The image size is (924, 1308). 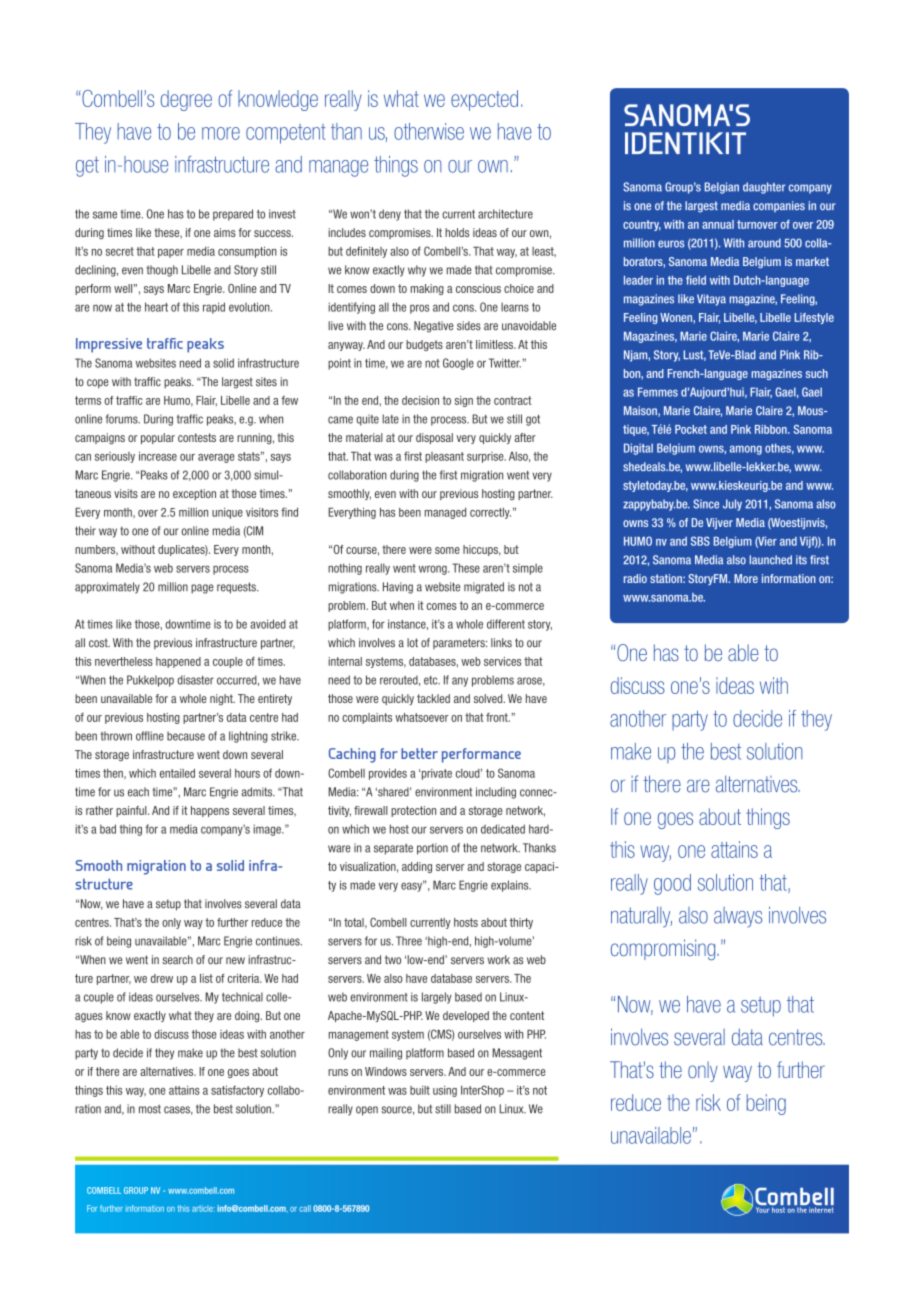 I want to click on Belgian, so click(x=722, y=188).
